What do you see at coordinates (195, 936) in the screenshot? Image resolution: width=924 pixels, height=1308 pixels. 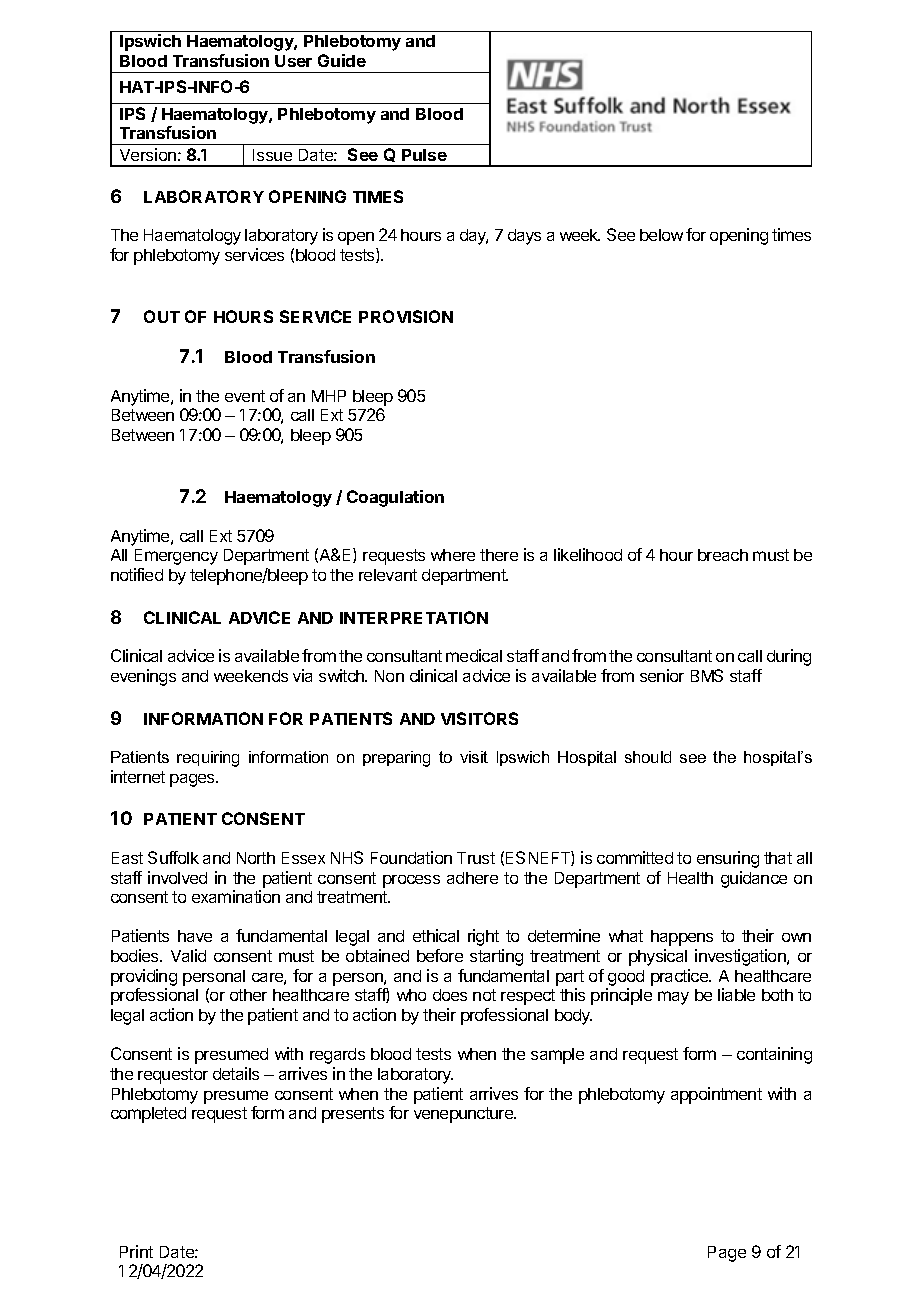 I see `have` at bounding box center [195, 936].
